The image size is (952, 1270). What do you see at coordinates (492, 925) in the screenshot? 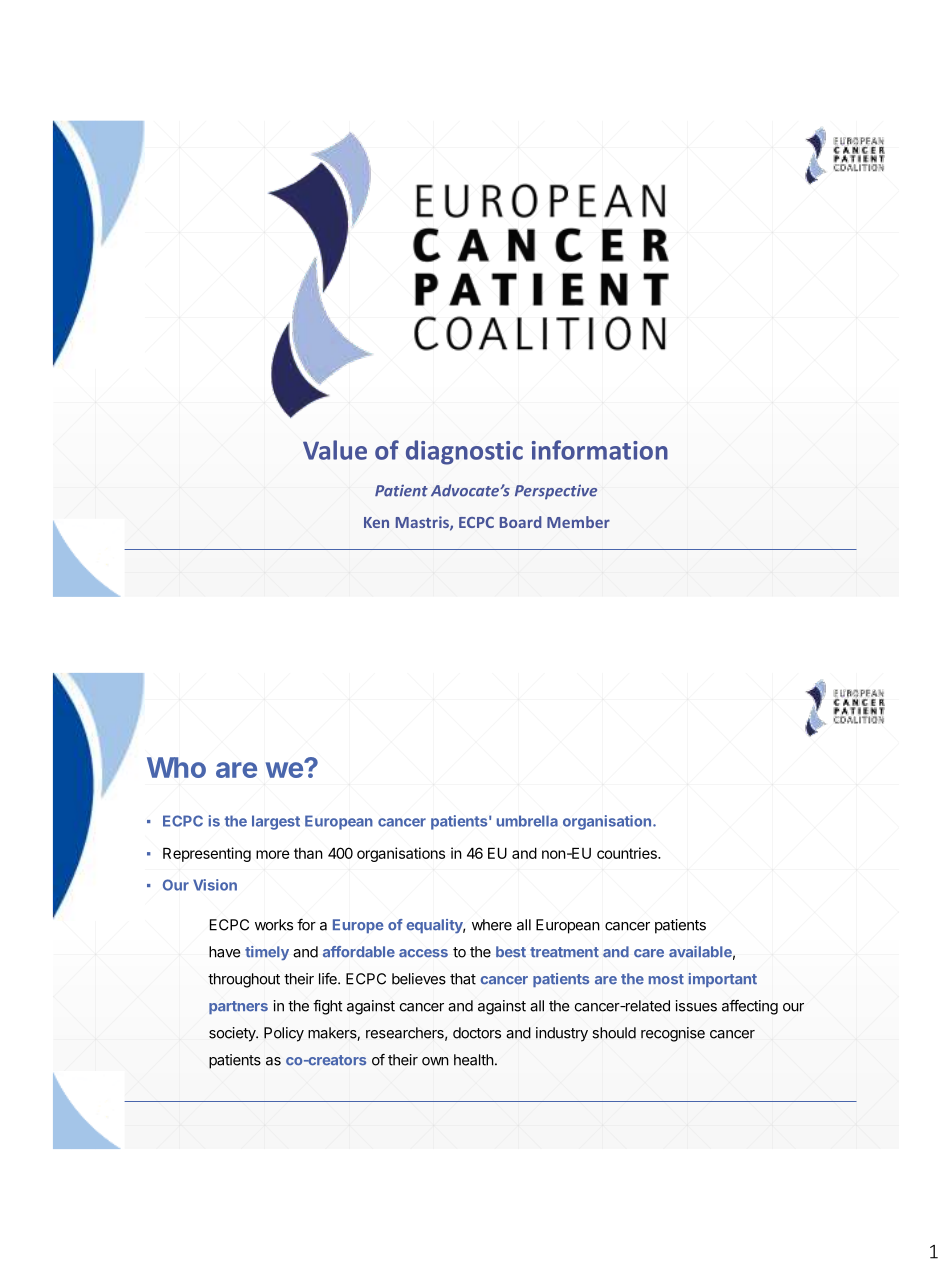
I see `where` at bounding box center [492, 925].
